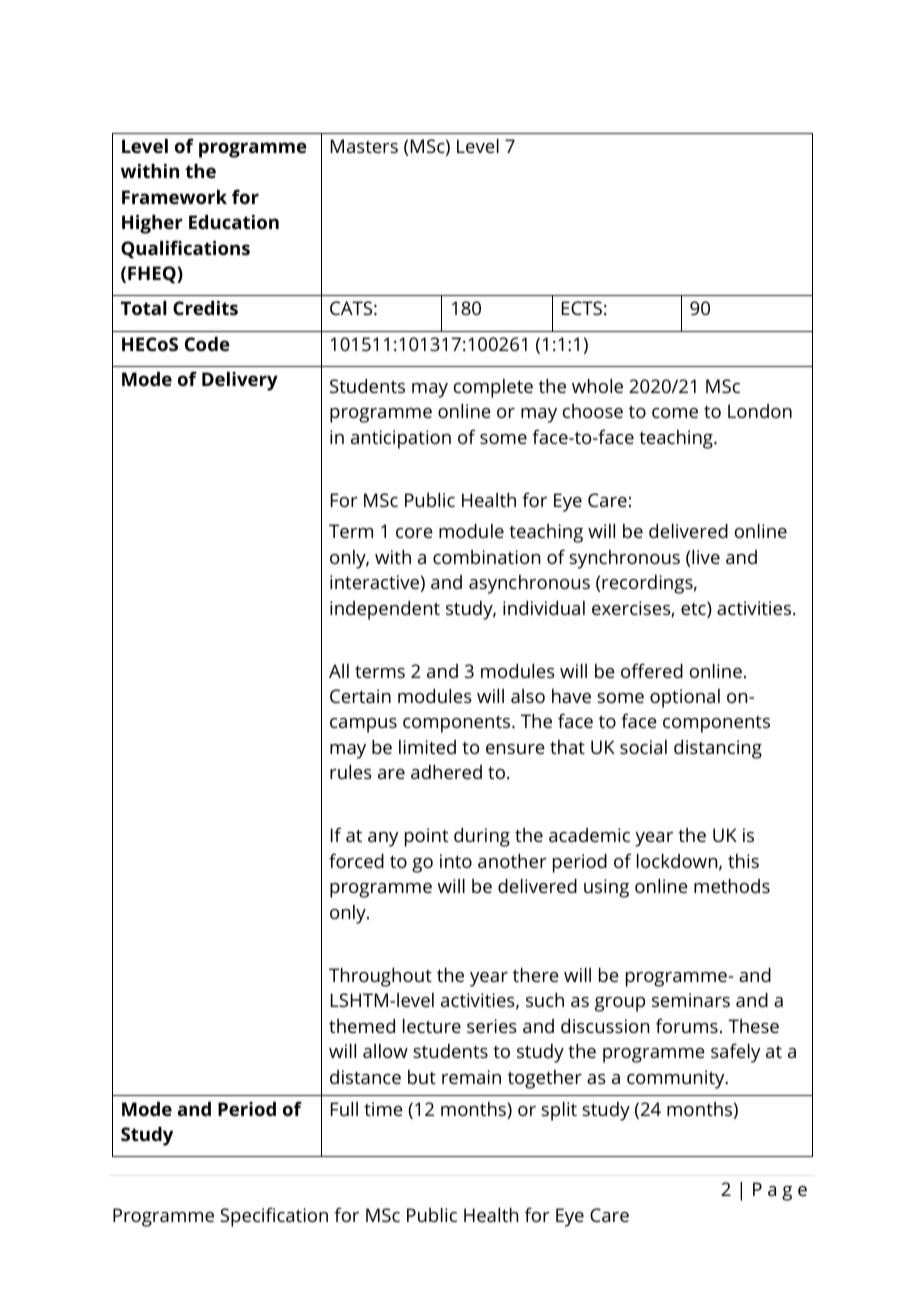 The width and height of the screenshot is (924, 1308). What do you see at coordinates (274, 1217) in the screenshot?
I see `Specification` at bounding box center [274, 1217].
